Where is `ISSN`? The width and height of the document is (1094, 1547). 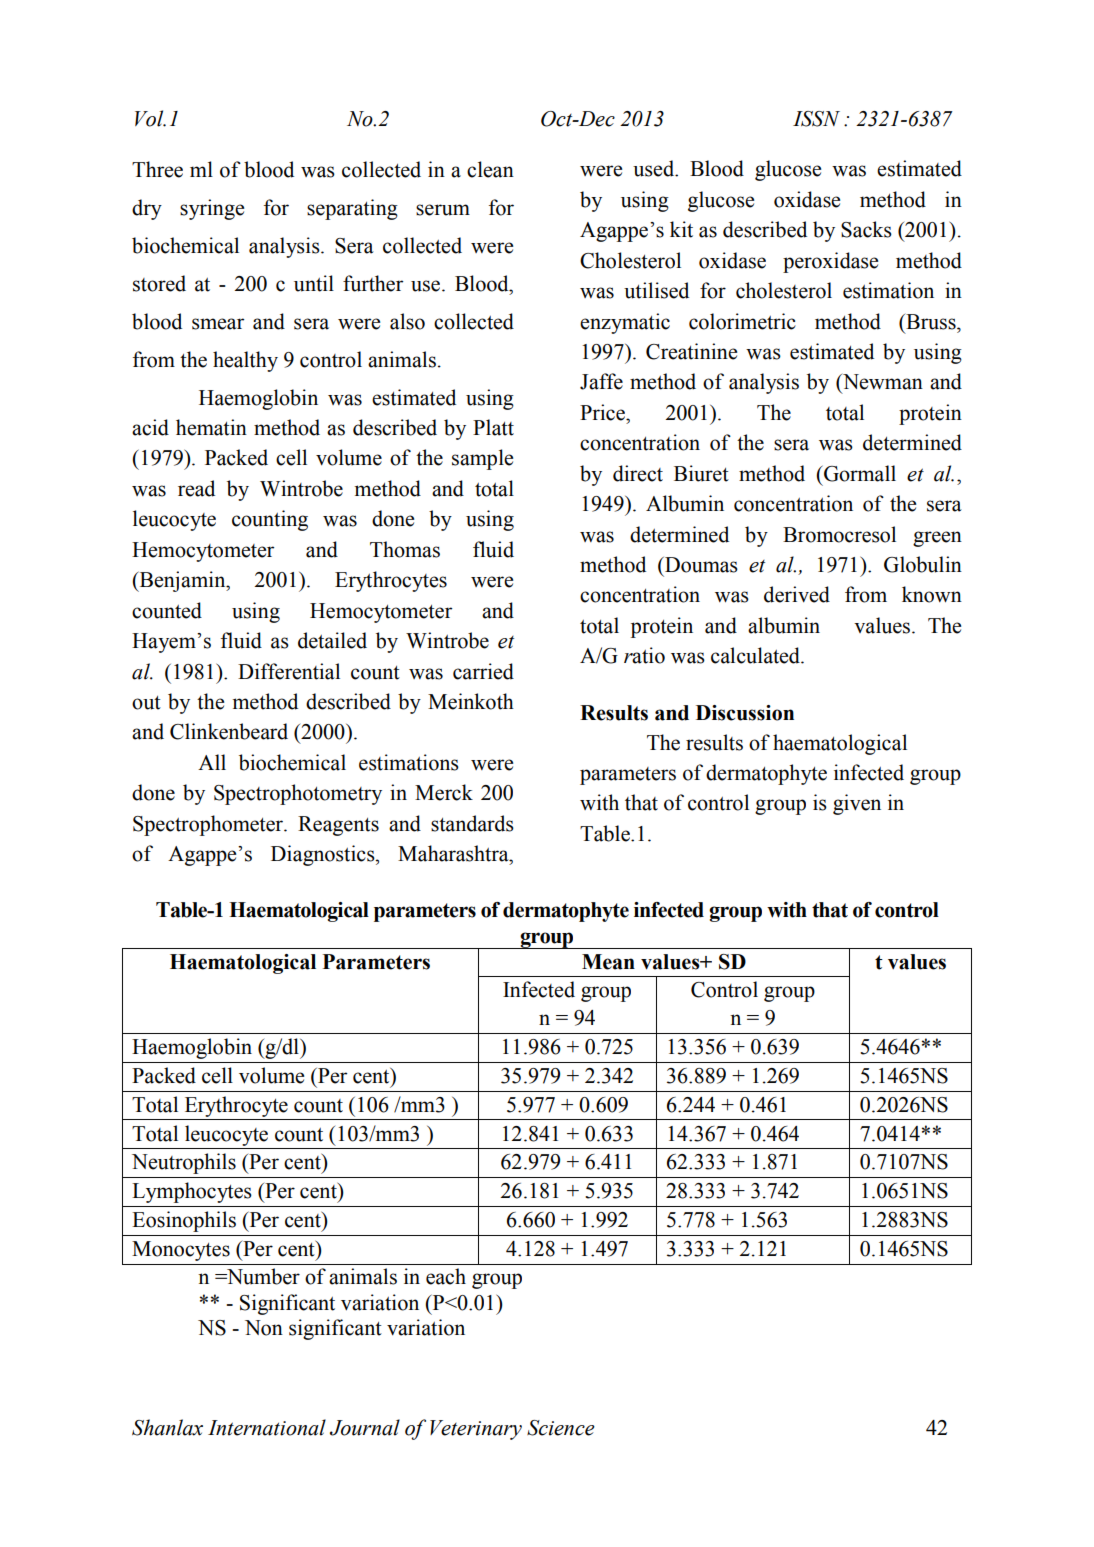
ISSN is located at coordinates (816, 119).
